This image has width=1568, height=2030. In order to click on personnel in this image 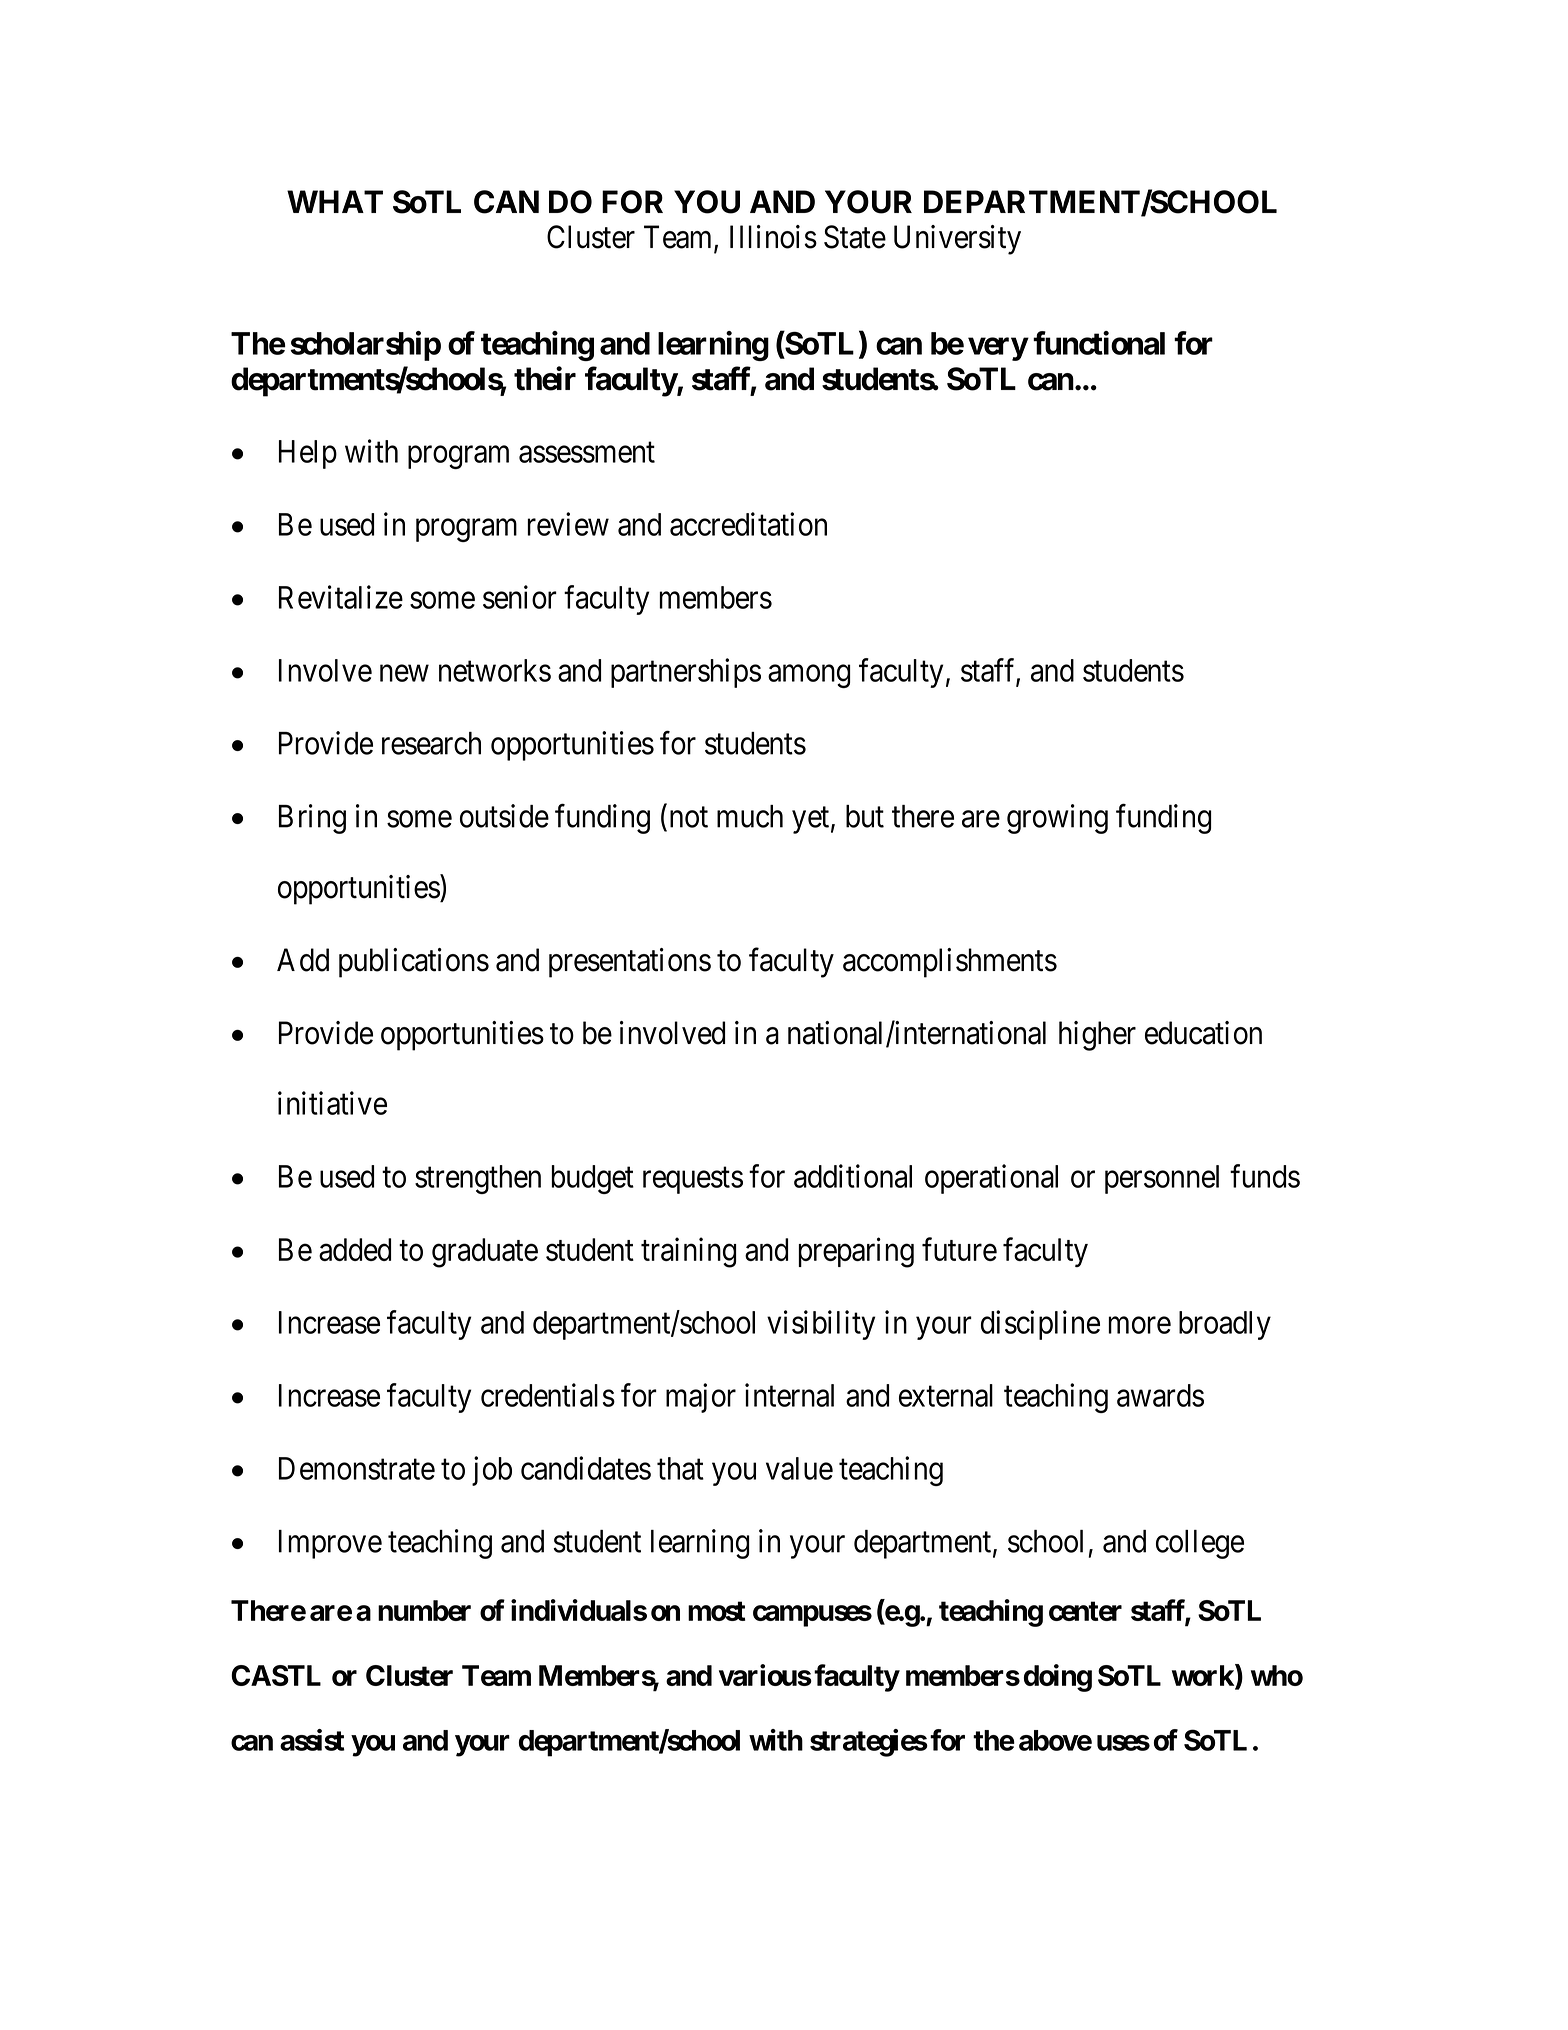, I will do `click(1162, 1179)`.
